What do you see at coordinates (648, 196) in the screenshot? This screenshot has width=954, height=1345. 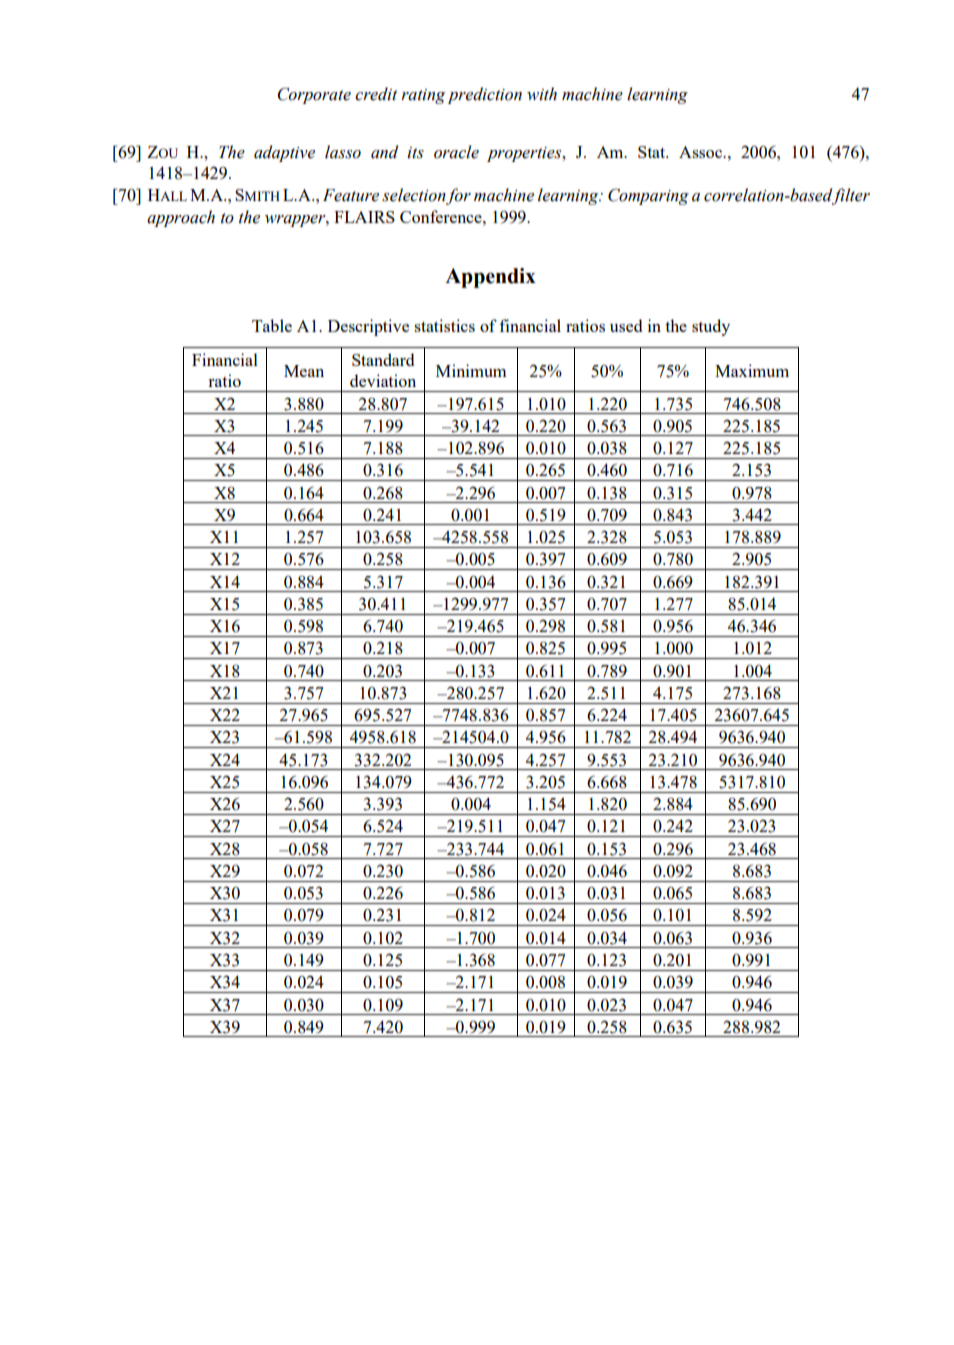 I see `Comparing` at bounding box center [648, 196].
